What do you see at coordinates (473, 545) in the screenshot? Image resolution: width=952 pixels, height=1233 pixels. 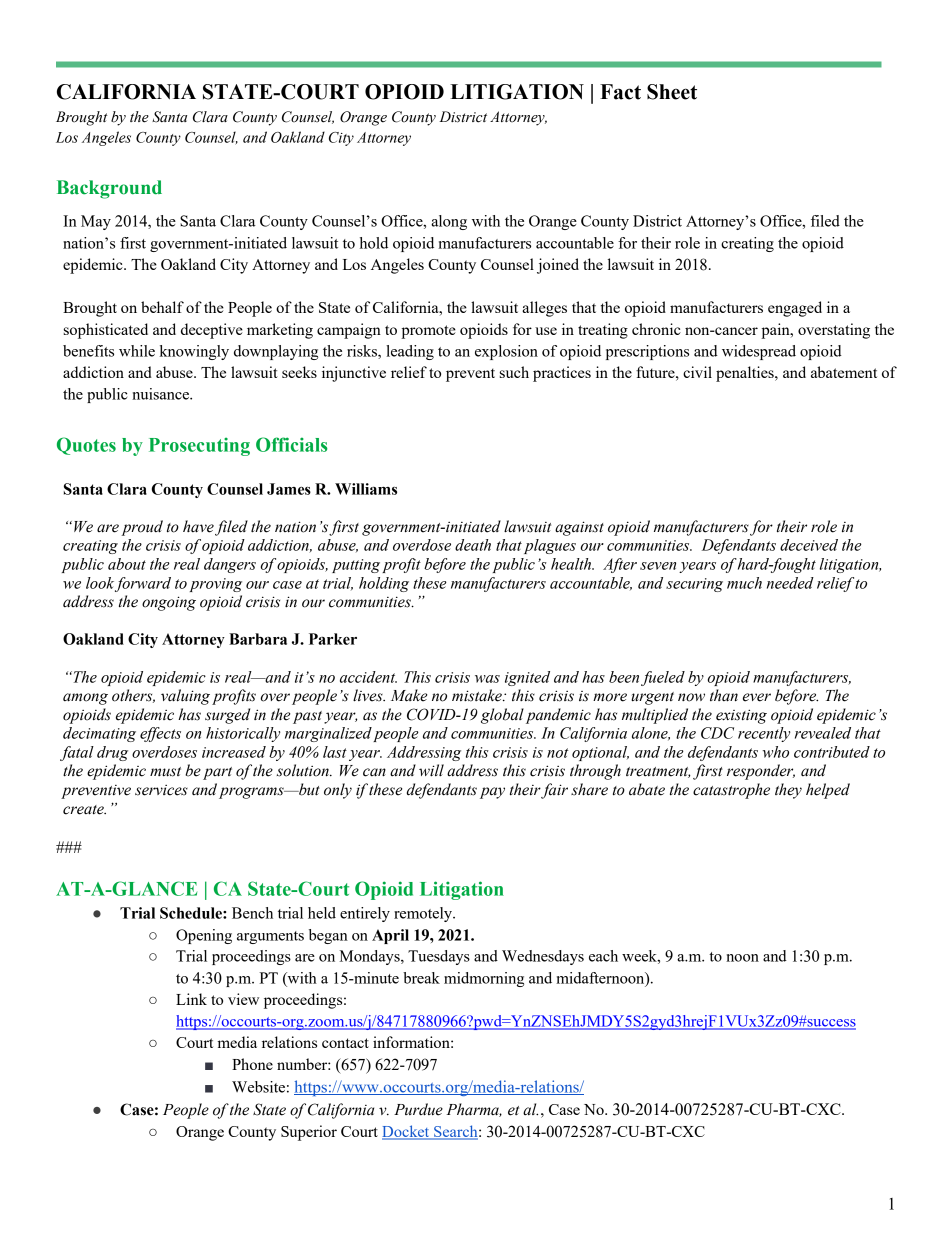 I see `death` at bounding box center [473, 545].
